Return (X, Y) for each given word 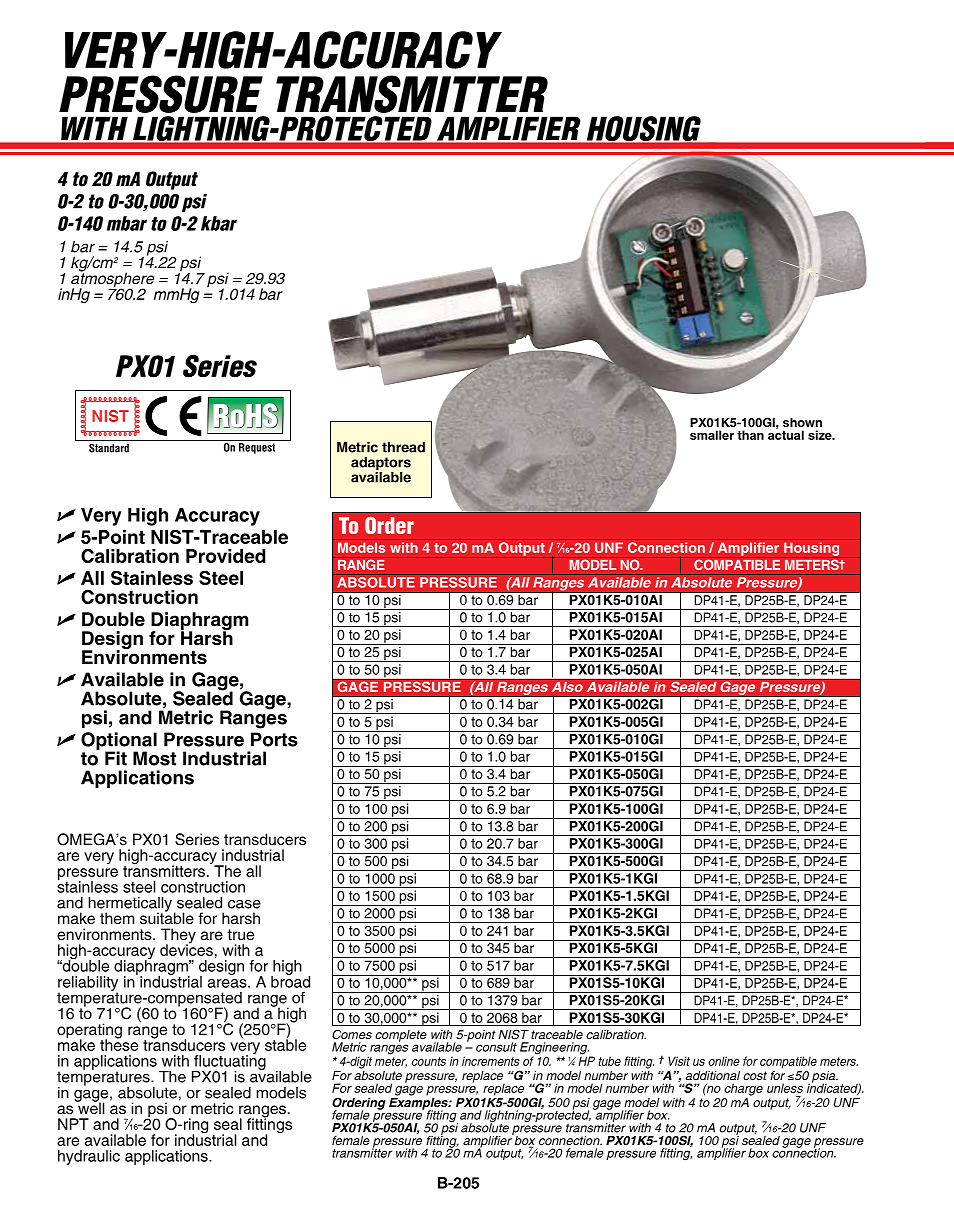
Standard (109, 448)
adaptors (381, 465)
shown (802, 422)
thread (403, 447)
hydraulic (89, 1157)
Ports (274, 739)
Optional (119, 742)
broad (290, 981)
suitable (167, 917)
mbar (127, 223)
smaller (712, 435)
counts (429, 1061)
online (724, 1061)
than (750, 435)
